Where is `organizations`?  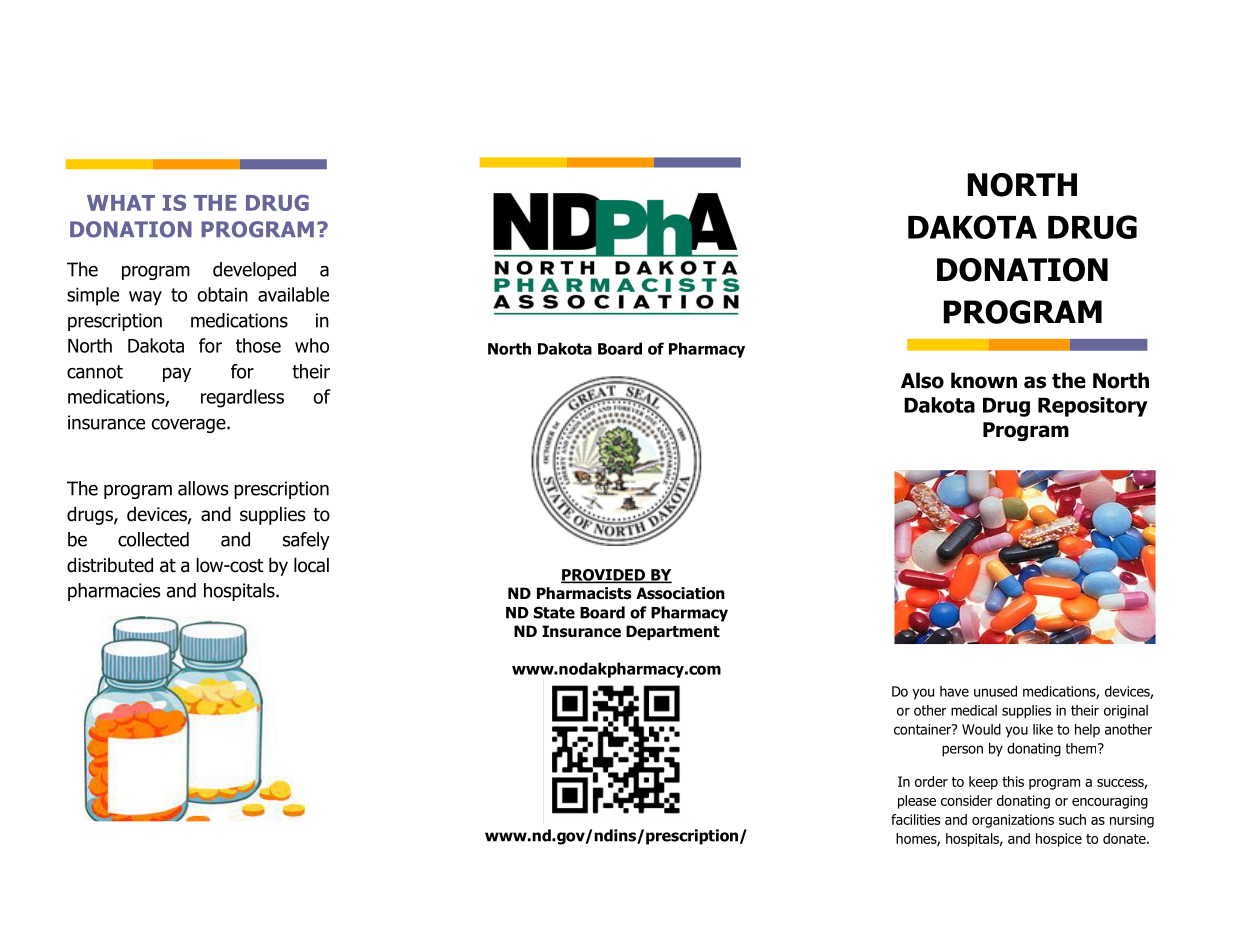 organizations is located at coordinates (1013, 821).
